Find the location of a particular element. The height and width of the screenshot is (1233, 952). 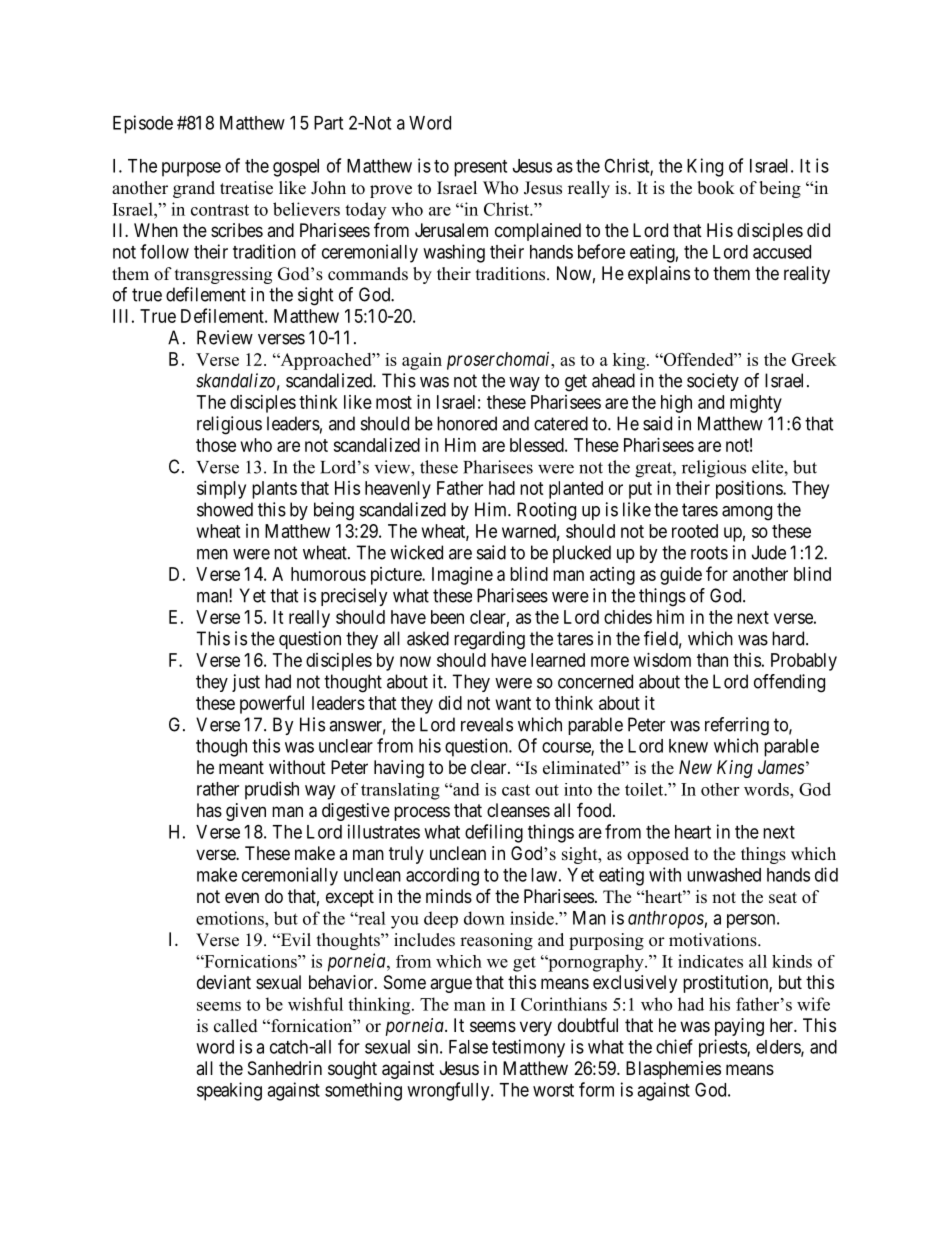

unwashed is located at coordinates (724, 875).
